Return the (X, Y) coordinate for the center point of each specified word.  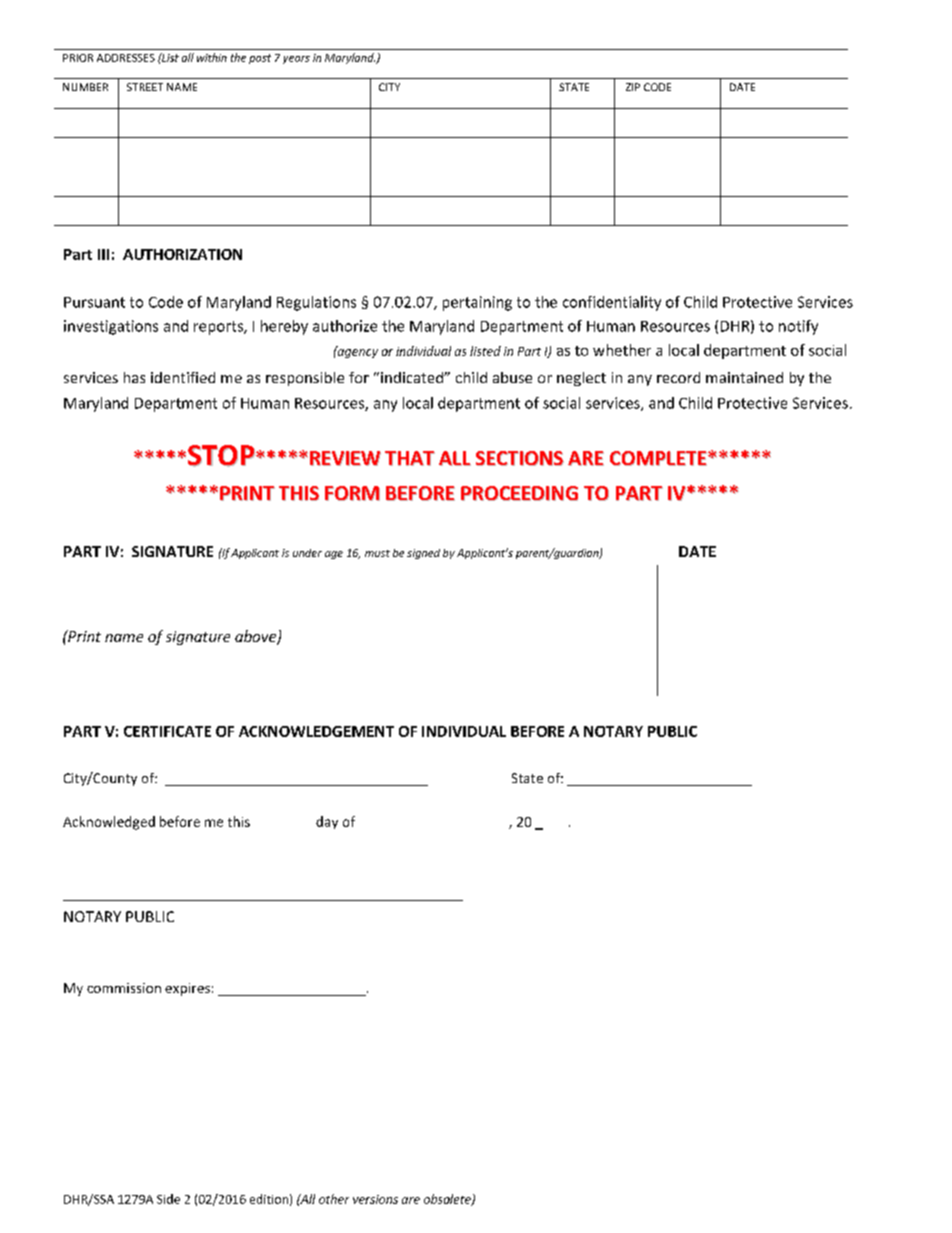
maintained (744, 377)
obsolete (448, 1200)
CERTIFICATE (167, 731)
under (307, 553)
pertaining (477, 303)
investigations (111, 327)
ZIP (633, 87)
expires (187, 989)
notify (798, 327)
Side (168, 1199)
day (327, 822)
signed (423, 554)
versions (375, 1199)
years (296, 60)
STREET (145, 87)
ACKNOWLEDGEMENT (316, 731)
